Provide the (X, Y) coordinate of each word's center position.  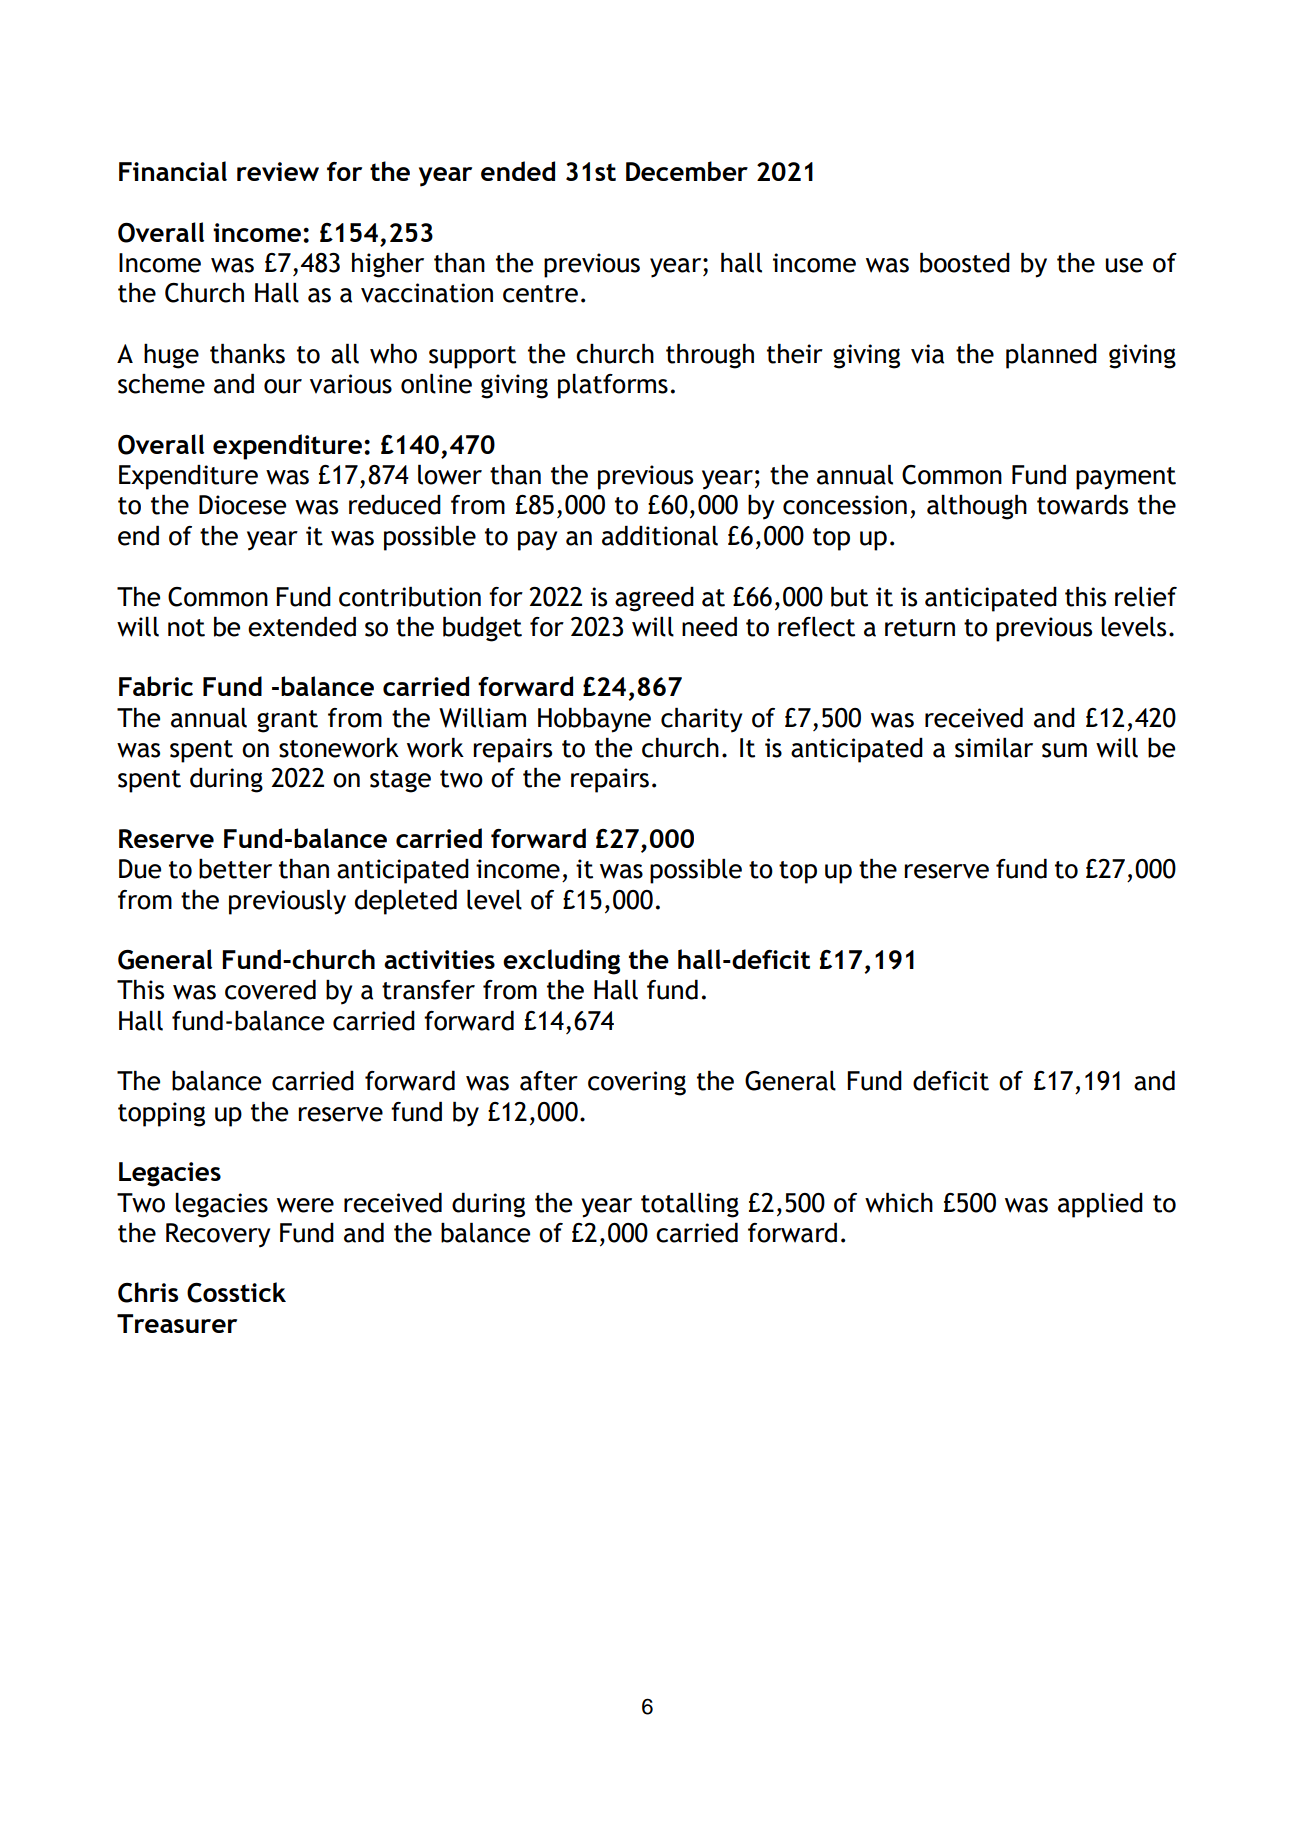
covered (270, 989)
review (278, 171)
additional (660, 535)
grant (287, 721)
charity (701, 720)
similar (994, 747)
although (977, 507)
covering (637, 1083)
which (899, 1202)
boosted (965, 262)
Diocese (242, 505)
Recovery (218, 1235)
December (687, 171)
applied (1100, 1205)
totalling (690, 1205)
